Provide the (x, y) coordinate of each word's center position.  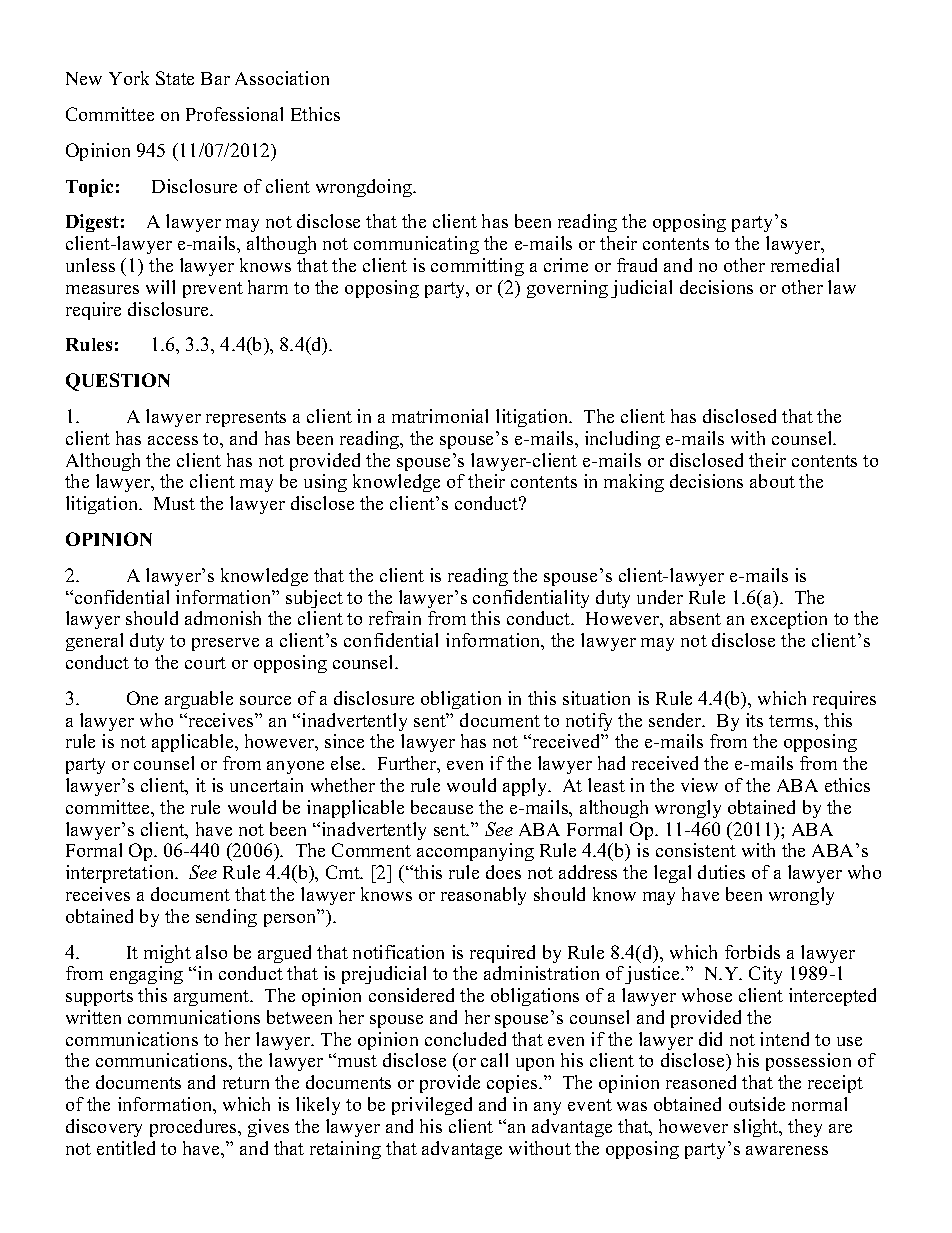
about (772, 481)
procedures (195, 1128)
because (442, 807)
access (173, 440)
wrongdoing (365, 188)
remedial (805, 265)
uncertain (266, 785)
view (699, 785)
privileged (432, 1106)
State (175, 78)
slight (757, 1128)
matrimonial (440, 416)
